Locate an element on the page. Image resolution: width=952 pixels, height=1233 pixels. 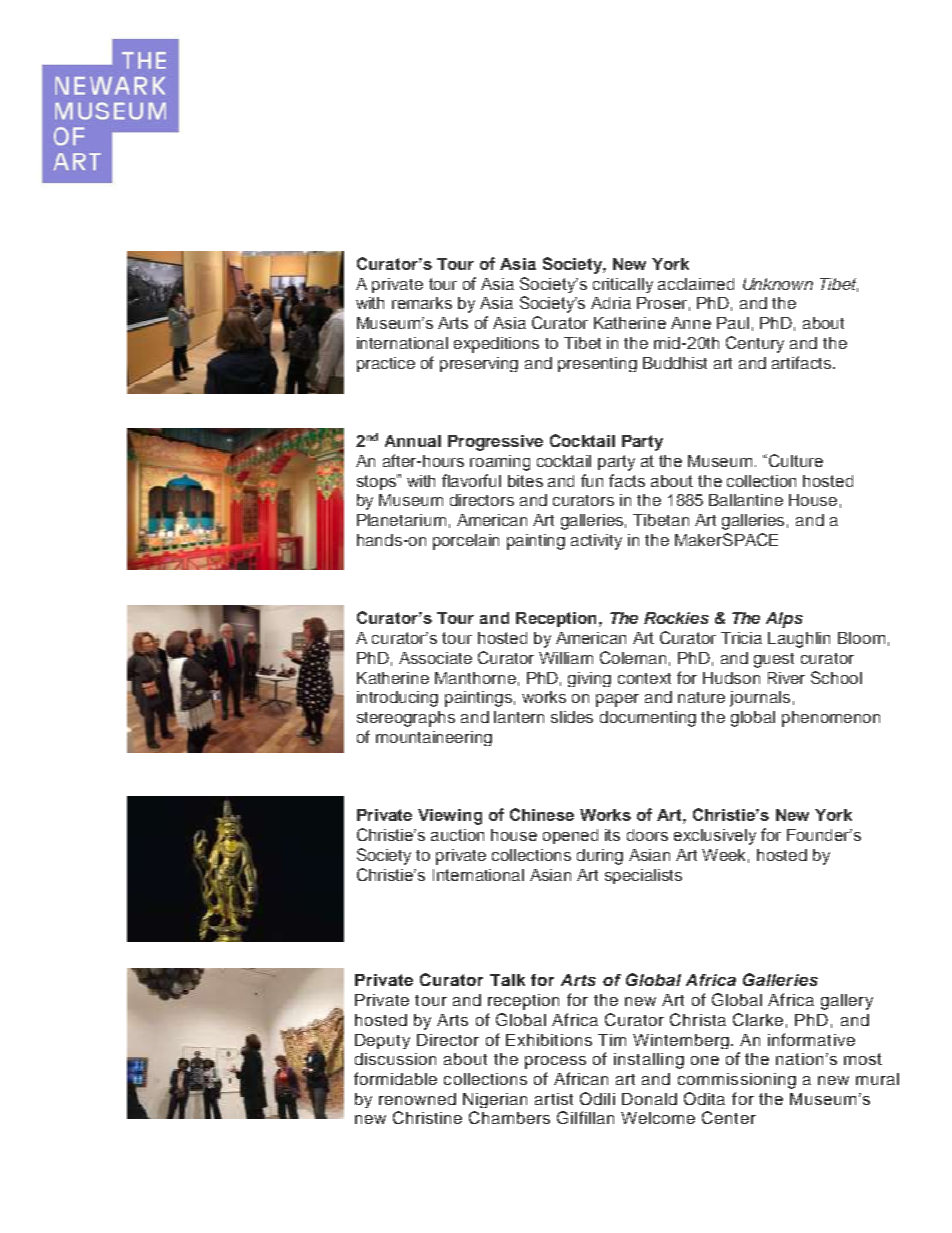
activity is located at coordinates (596, 542).
